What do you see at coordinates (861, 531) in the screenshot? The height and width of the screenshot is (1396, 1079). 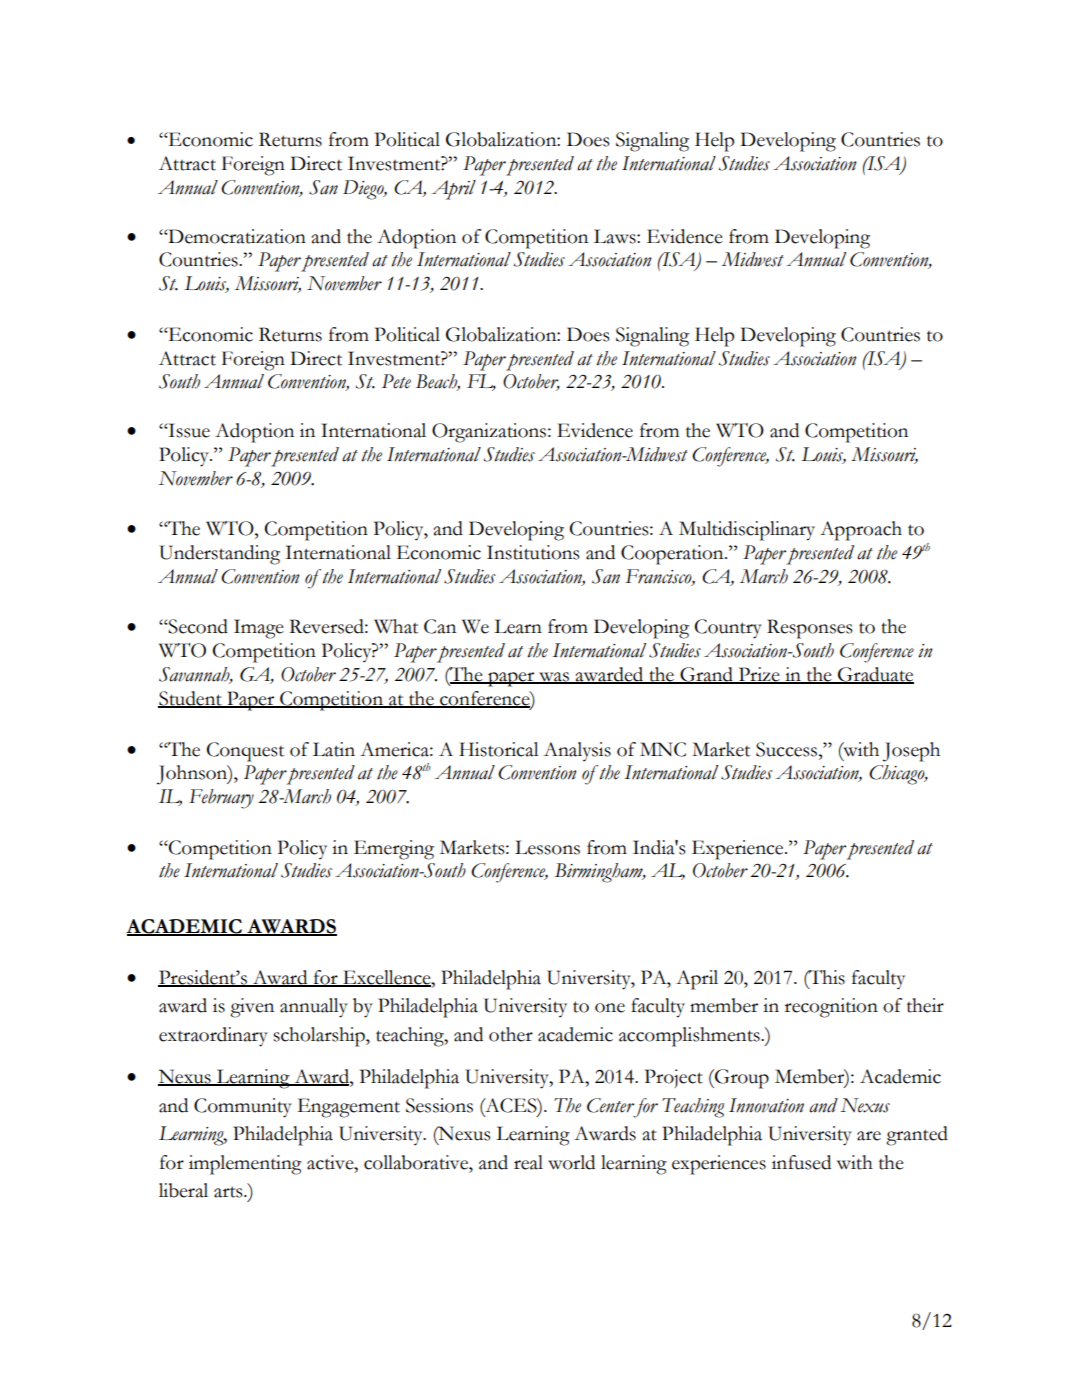 I see `Approach` at bounding box center [861, 531].
